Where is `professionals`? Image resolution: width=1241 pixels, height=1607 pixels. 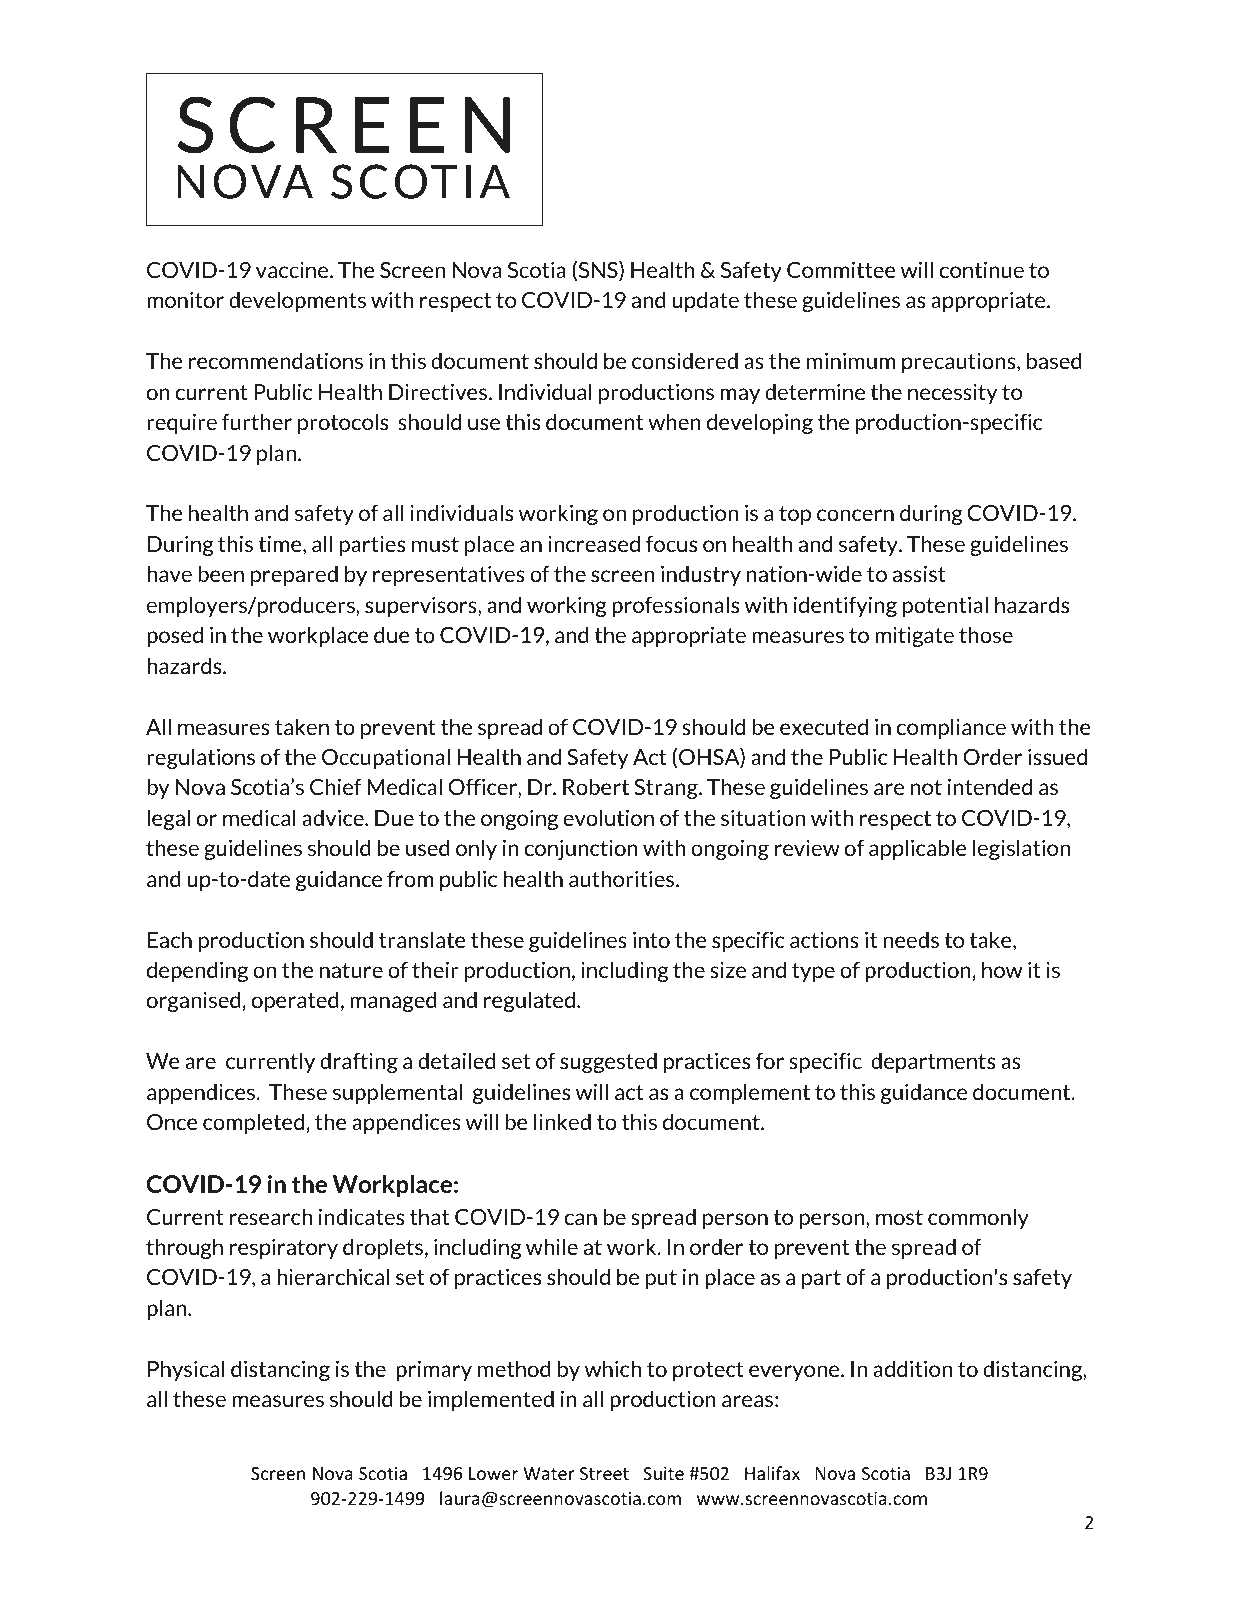
professionals is located at coordinates (675, 606).
